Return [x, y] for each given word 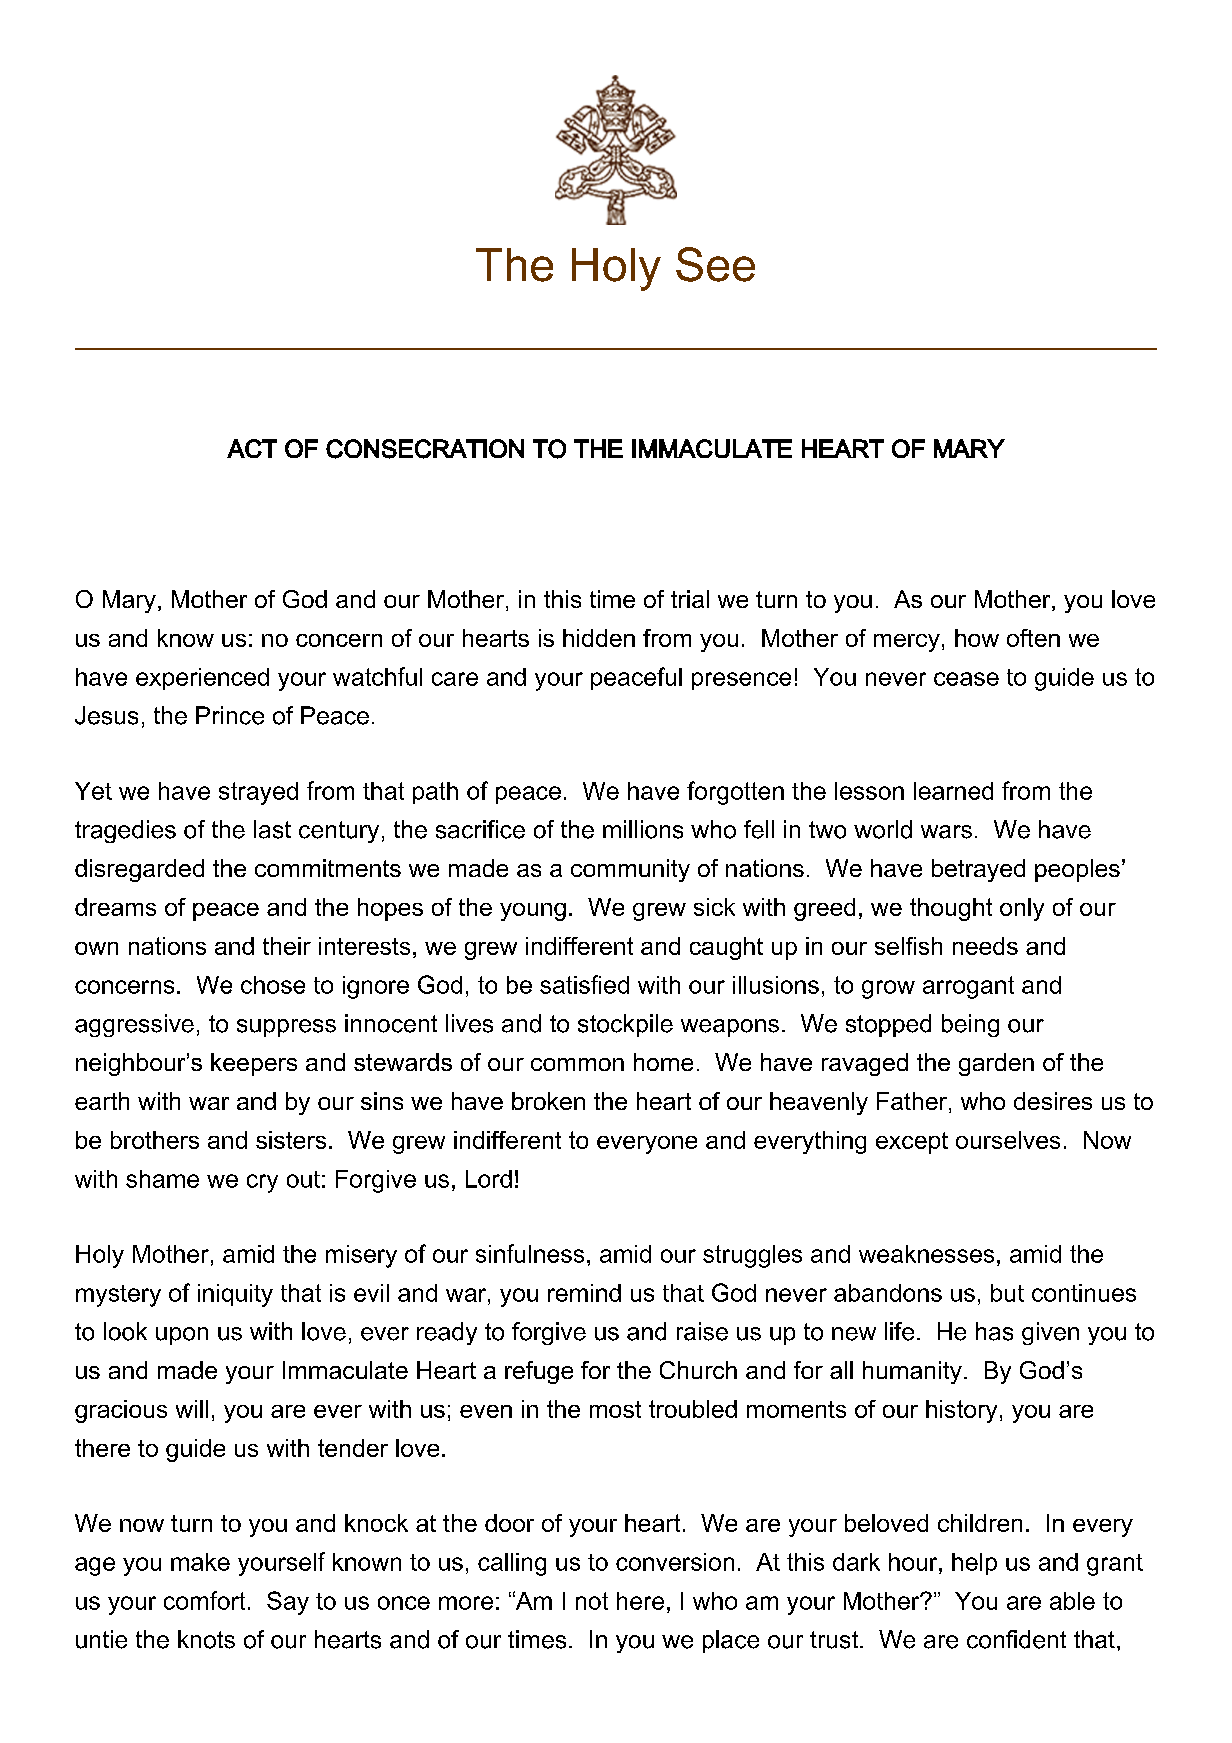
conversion [675, 1562]
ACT [252, 448]
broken [548, 1101]
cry [262, 1183]
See [715, 264]
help [974, 1564]
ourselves [1008, 1140]
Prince [230, 715]
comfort [204, 1600]
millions [643, 829]
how [977, 638]
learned [953, 791]
